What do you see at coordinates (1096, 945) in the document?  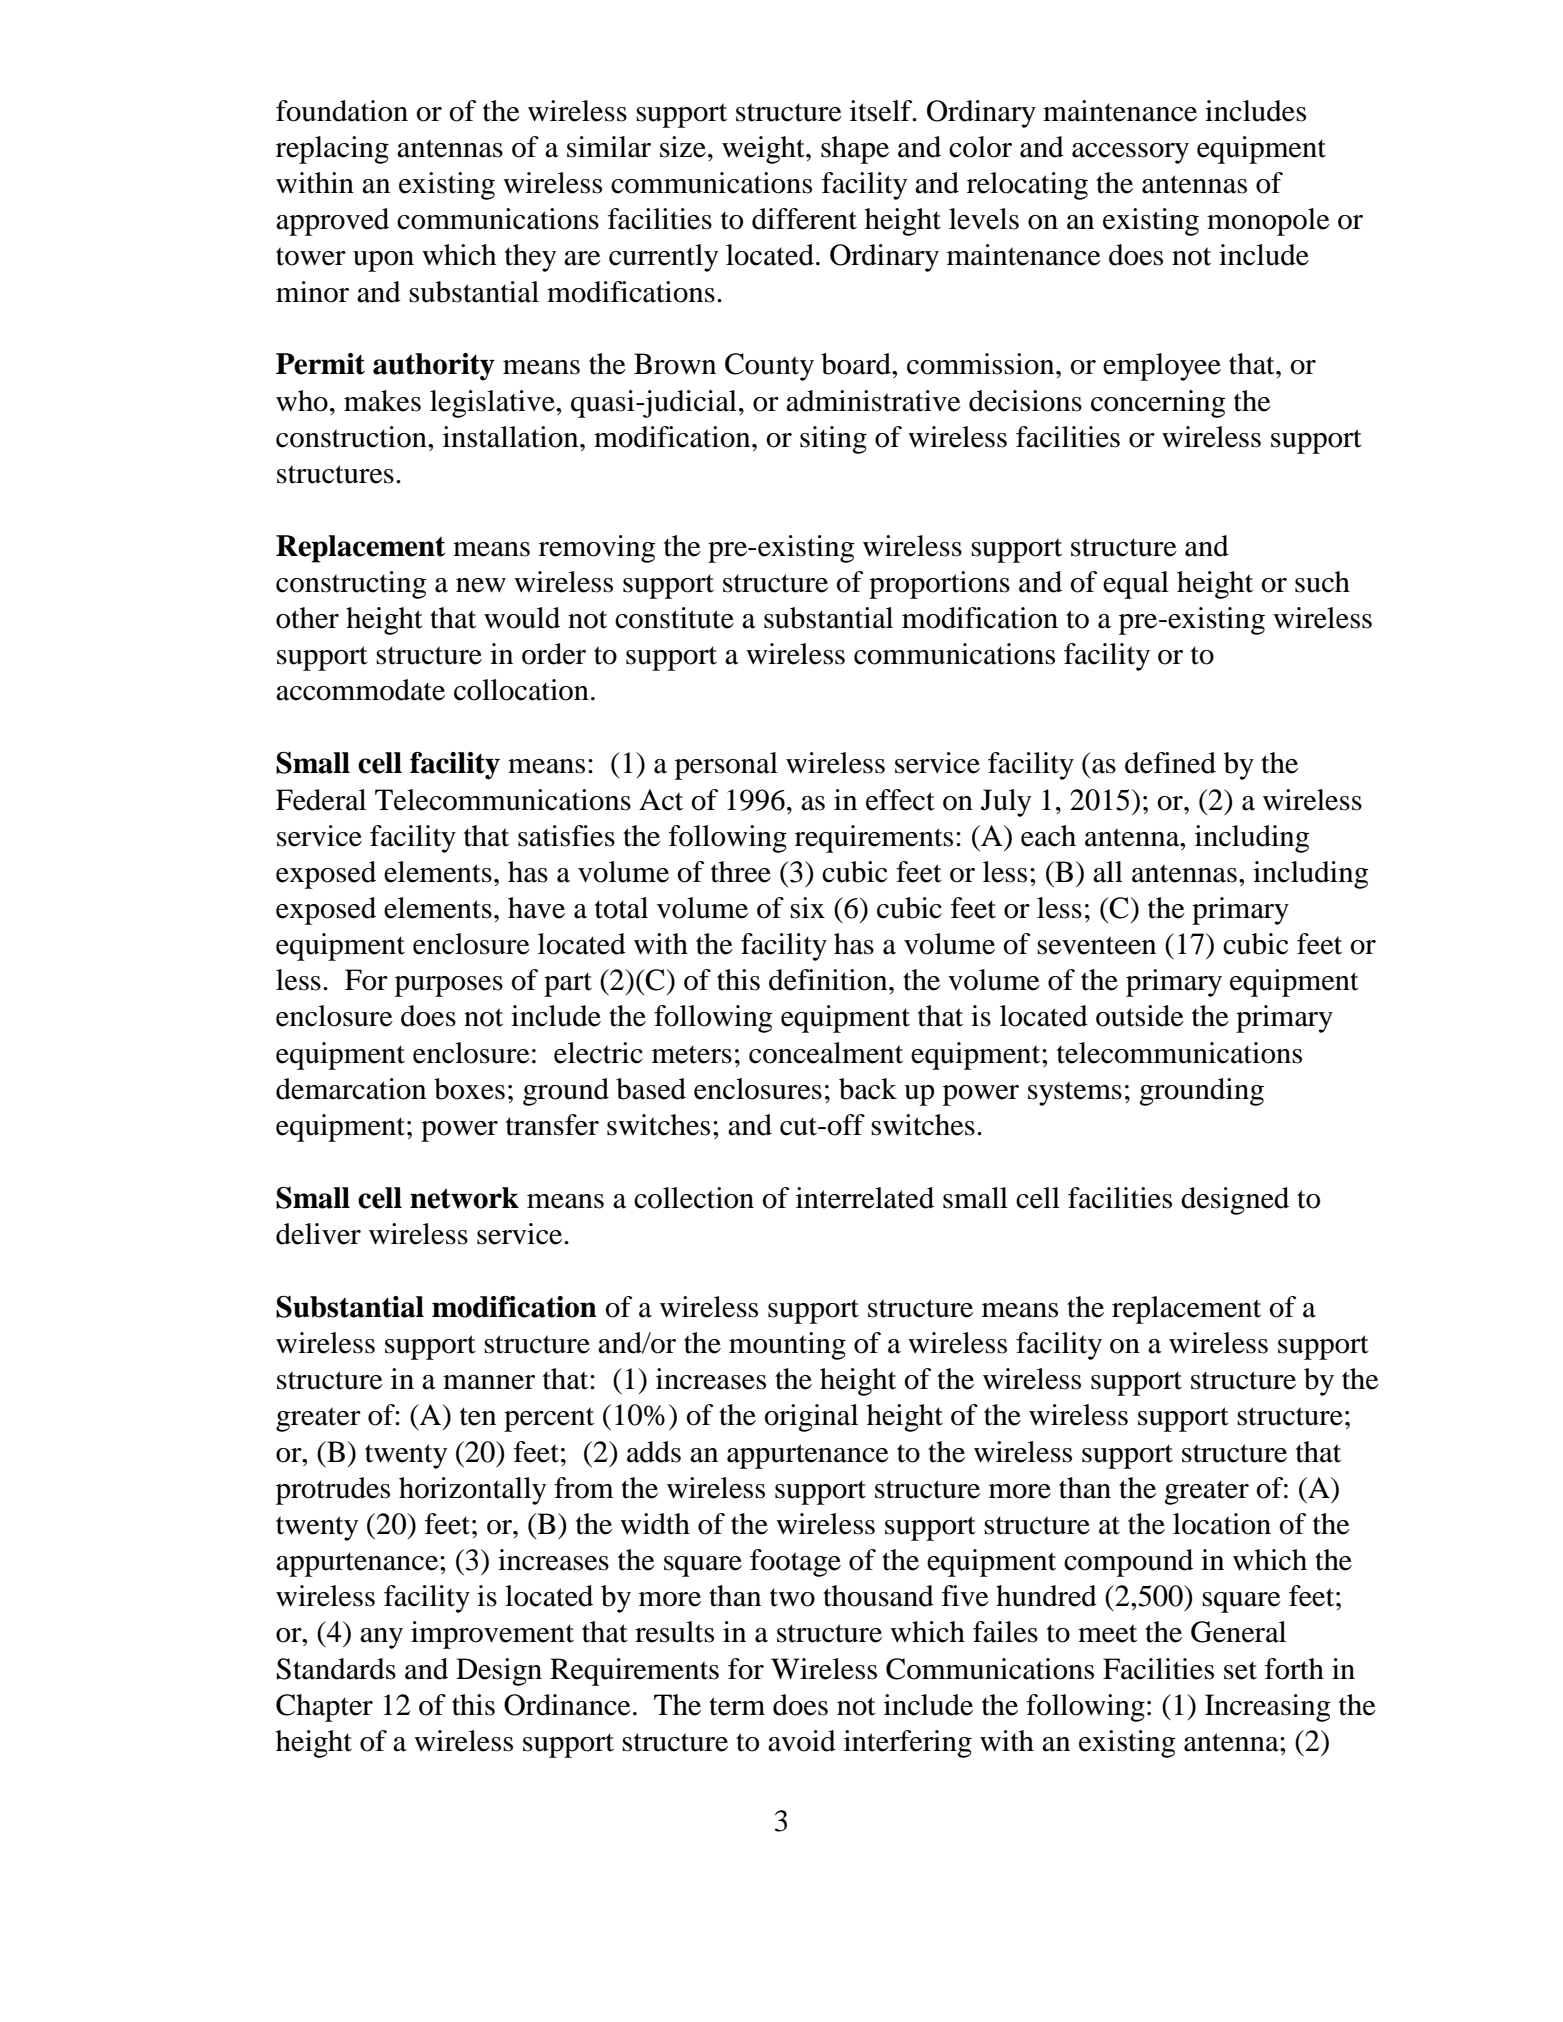 I see `seventeen` at bounding box center [1096, 945].
